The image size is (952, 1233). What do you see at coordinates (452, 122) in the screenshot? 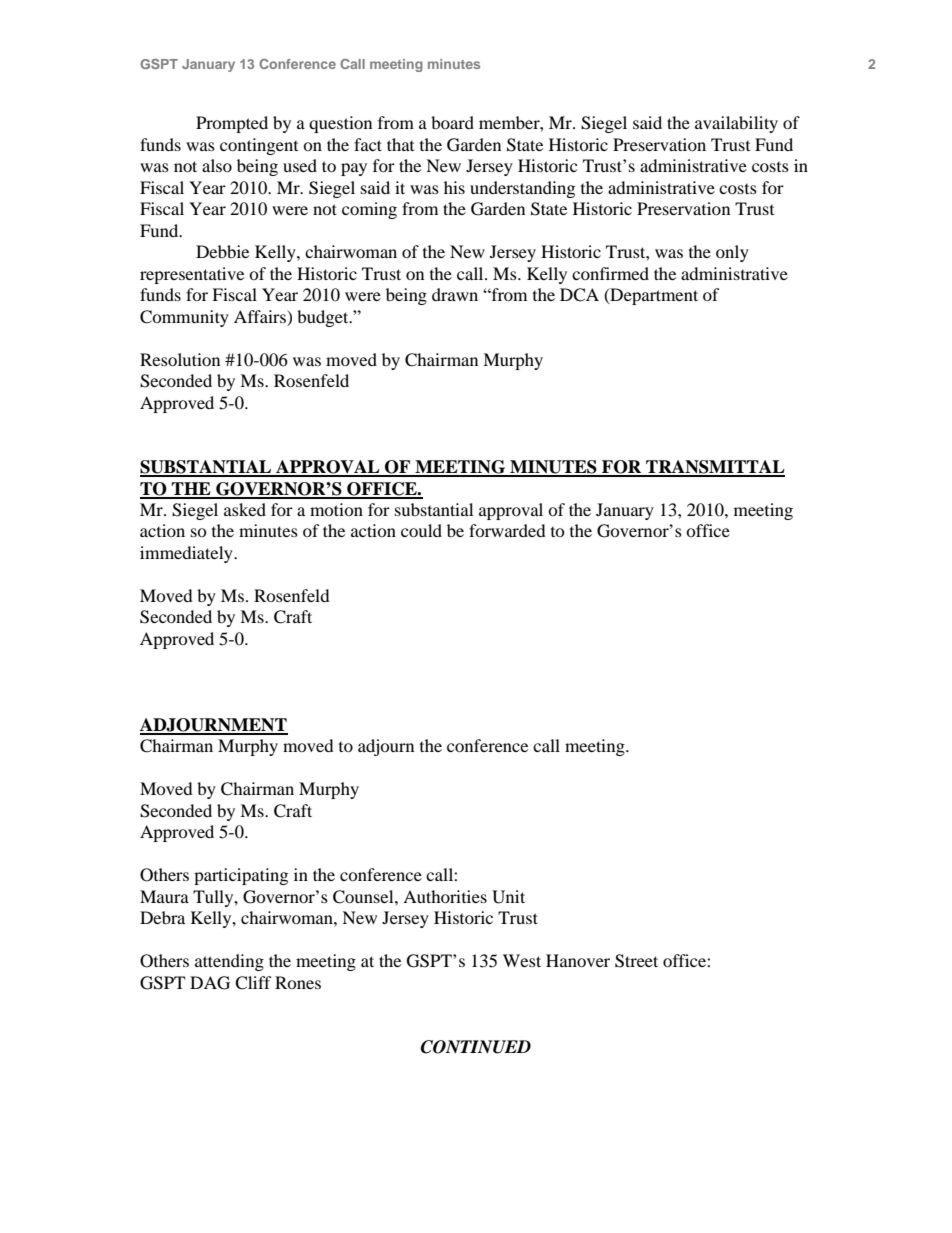
I see `board` at bounding box center [452, 122].
